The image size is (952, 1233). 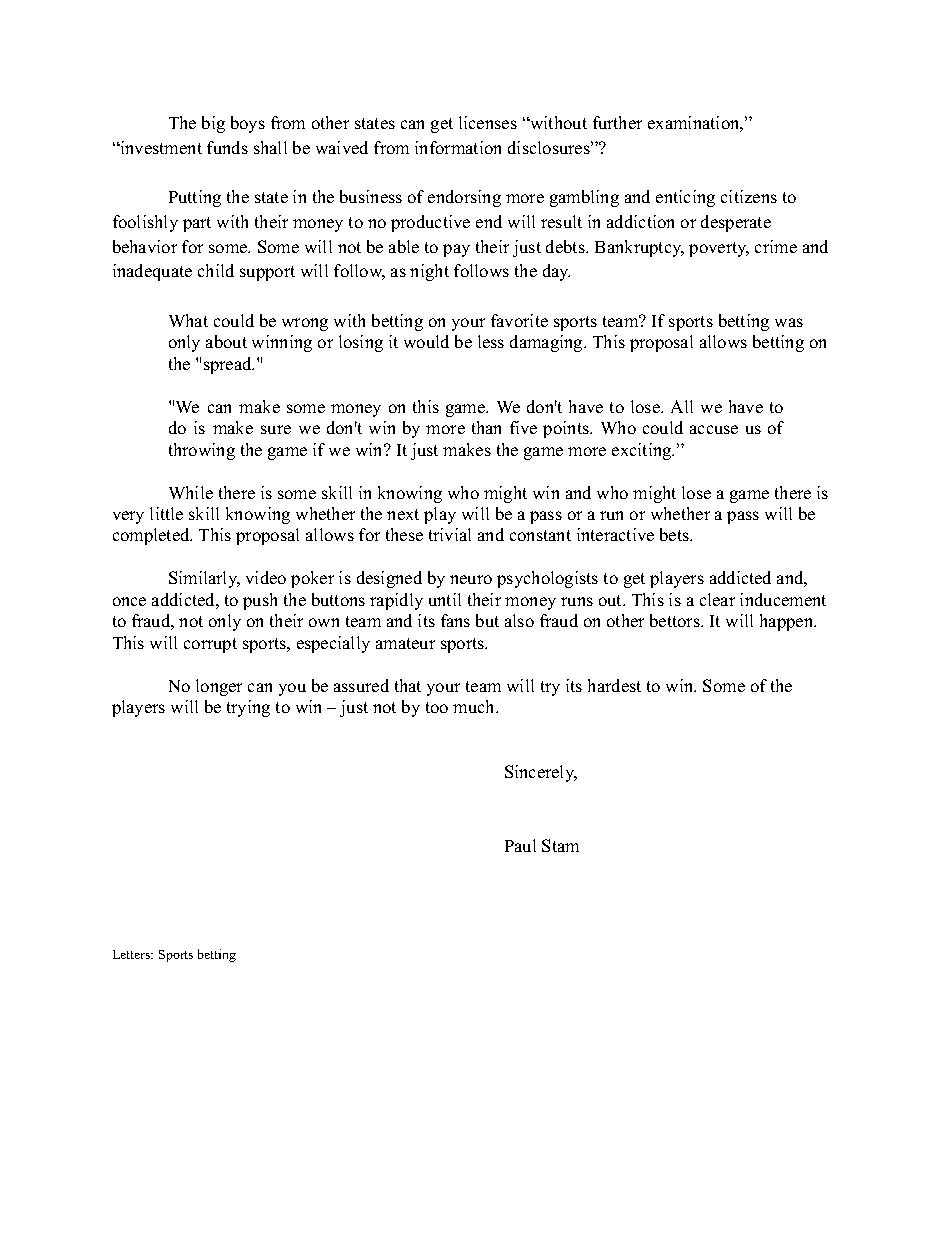 What do you see at coordinates (227, 147) in the document?
I see `funds` at bounding box center [227, 147].
